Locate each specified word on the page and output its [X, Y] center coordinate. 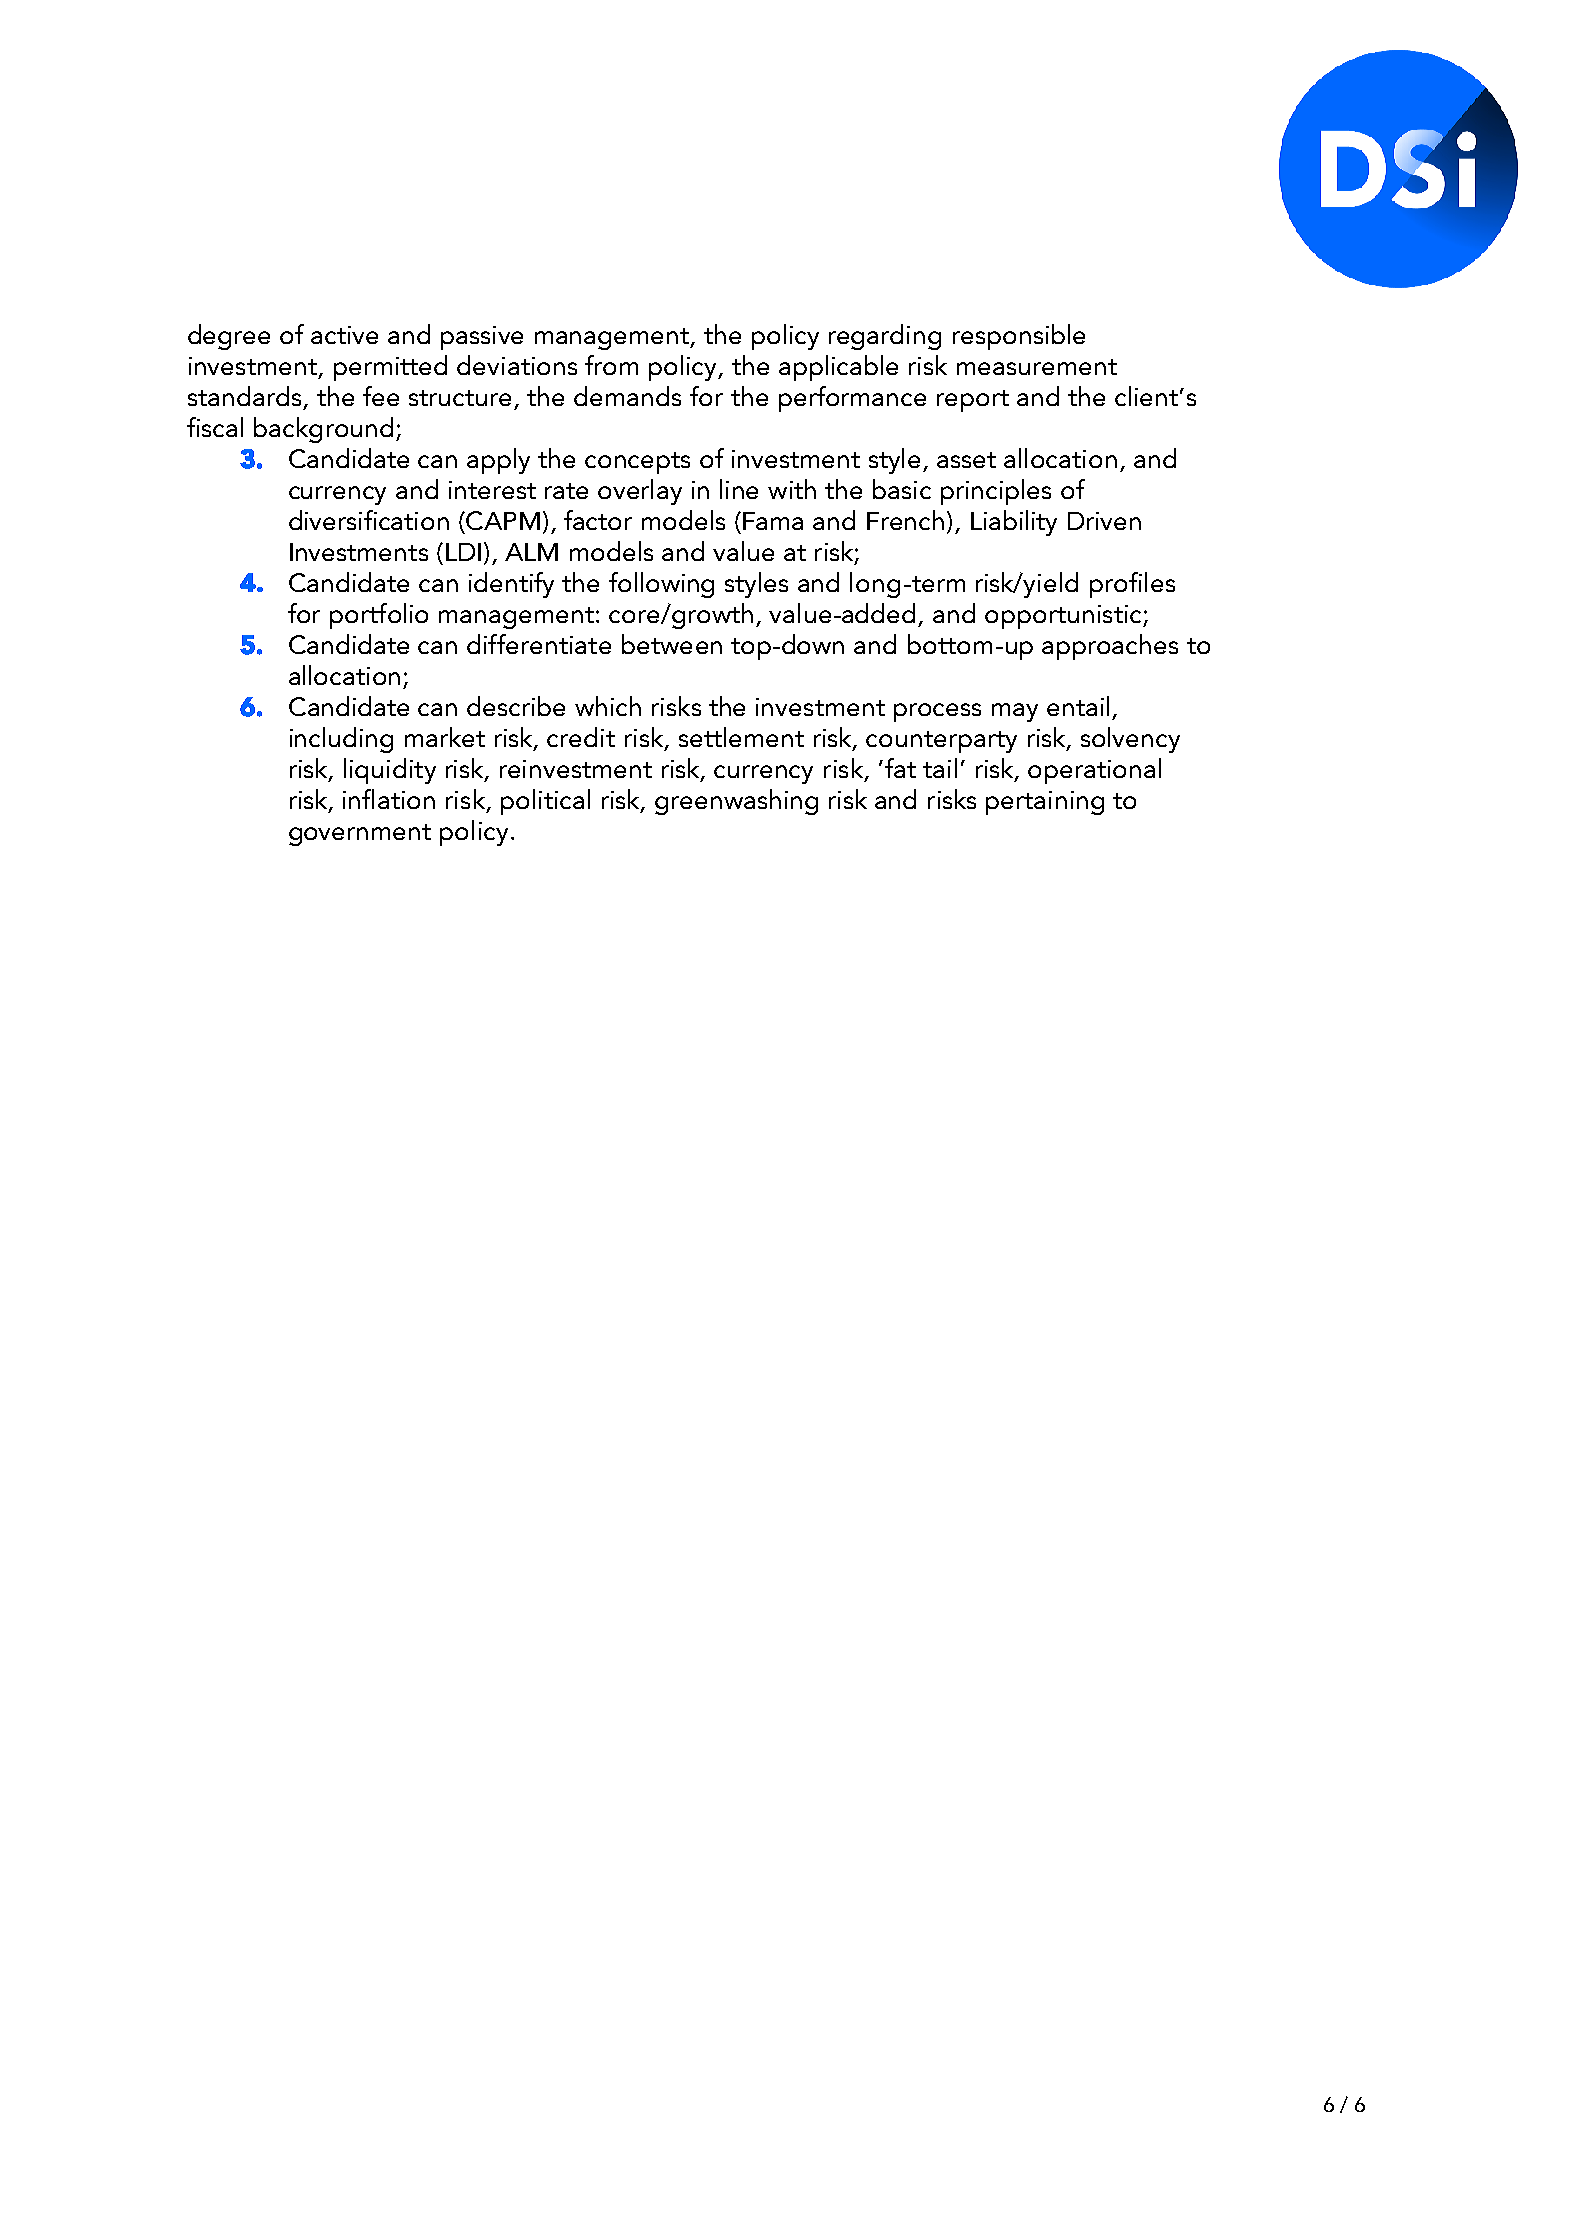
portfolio [379, 616]
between [672, 644]
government [360, 835]
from [611, 365]
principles [996, 492]
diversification [369, 520]
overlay [640, 492]
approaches [1110, 647]
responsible [1019, 337]
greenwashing [736, 802]
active [344, 335]
